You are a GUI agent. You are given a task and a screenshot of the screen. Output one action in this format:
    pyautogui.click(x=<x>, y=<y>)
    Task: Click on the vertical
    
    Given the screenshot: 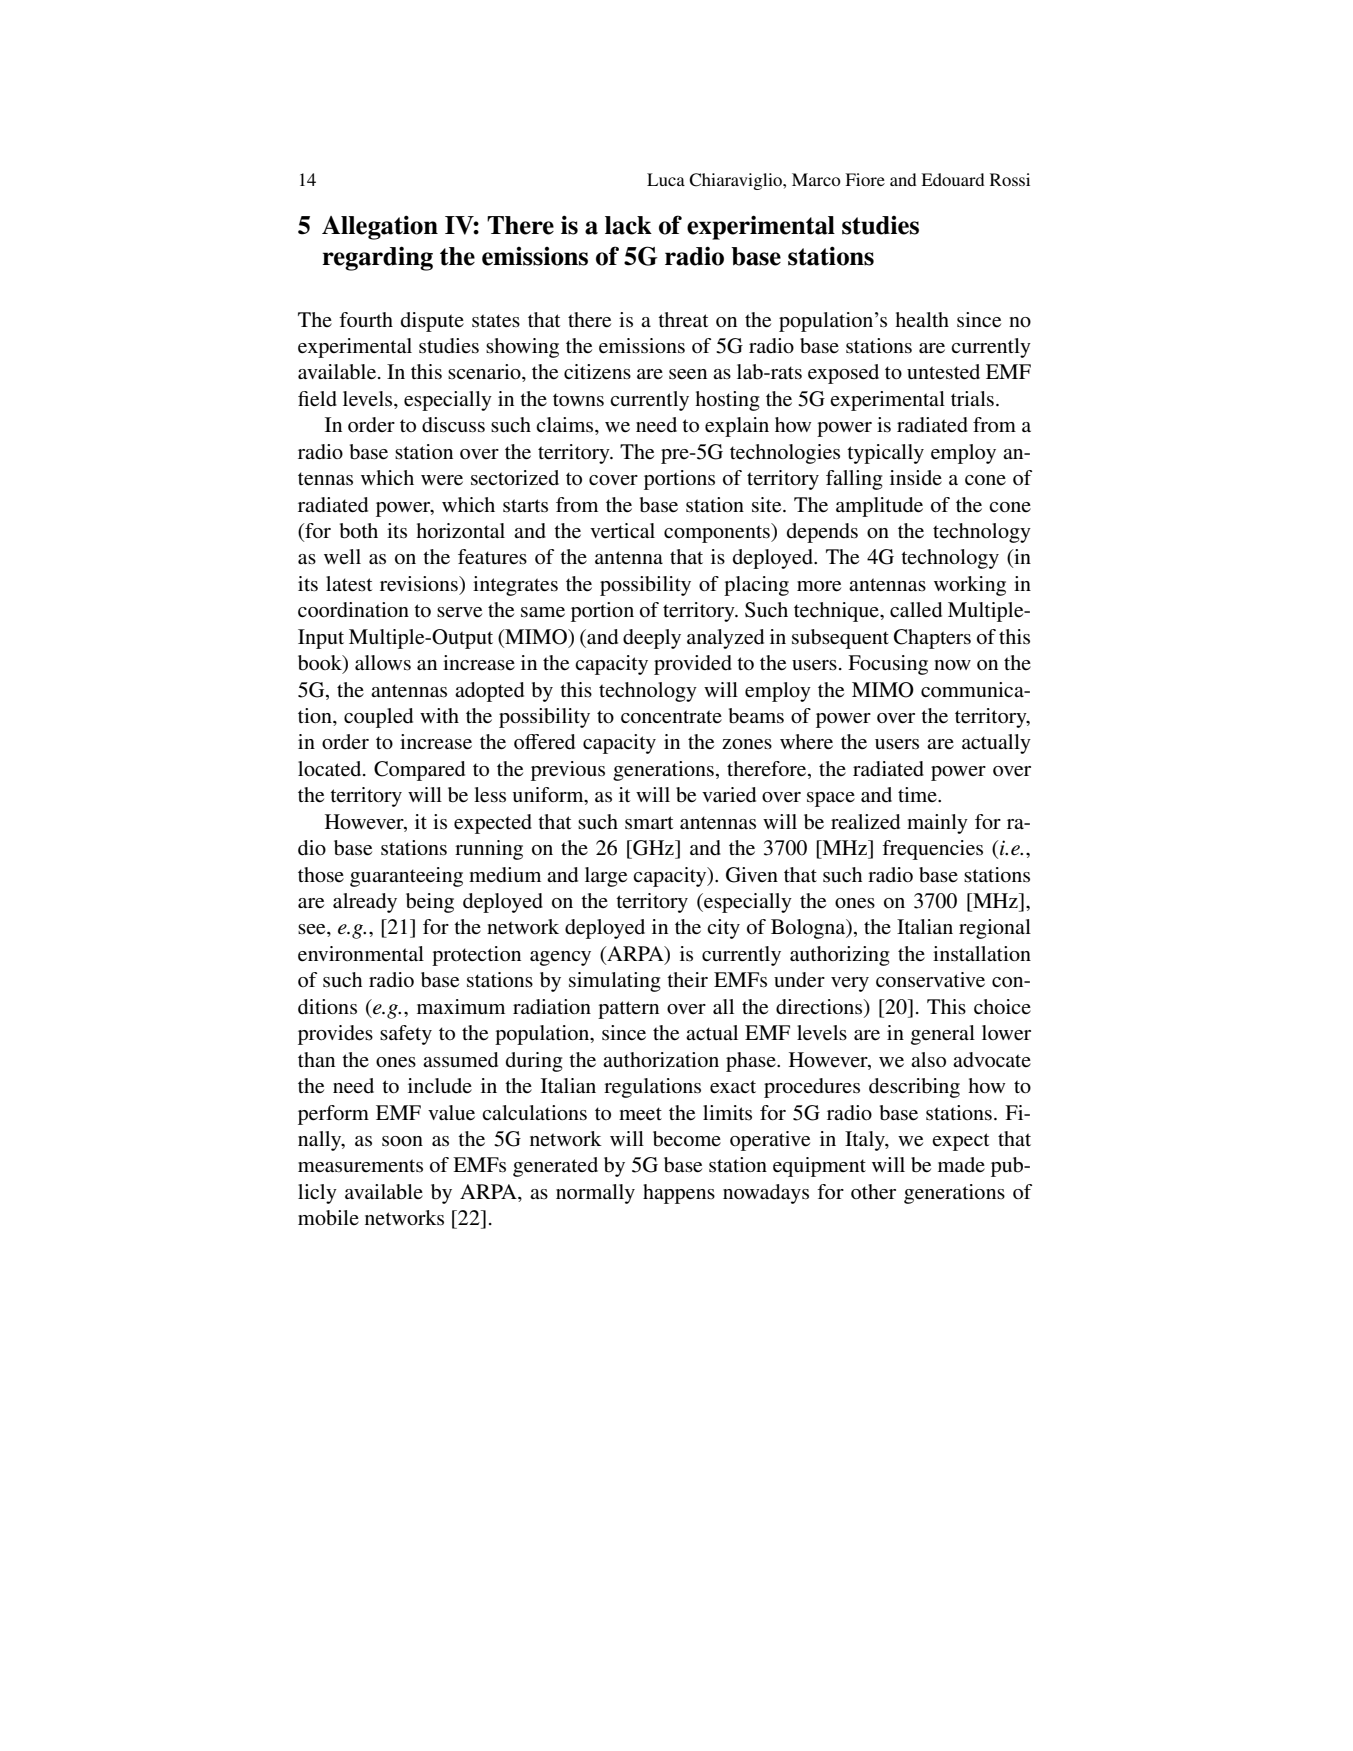 What is the action you would take?
    pyautogui.click(x=622, y=530)
